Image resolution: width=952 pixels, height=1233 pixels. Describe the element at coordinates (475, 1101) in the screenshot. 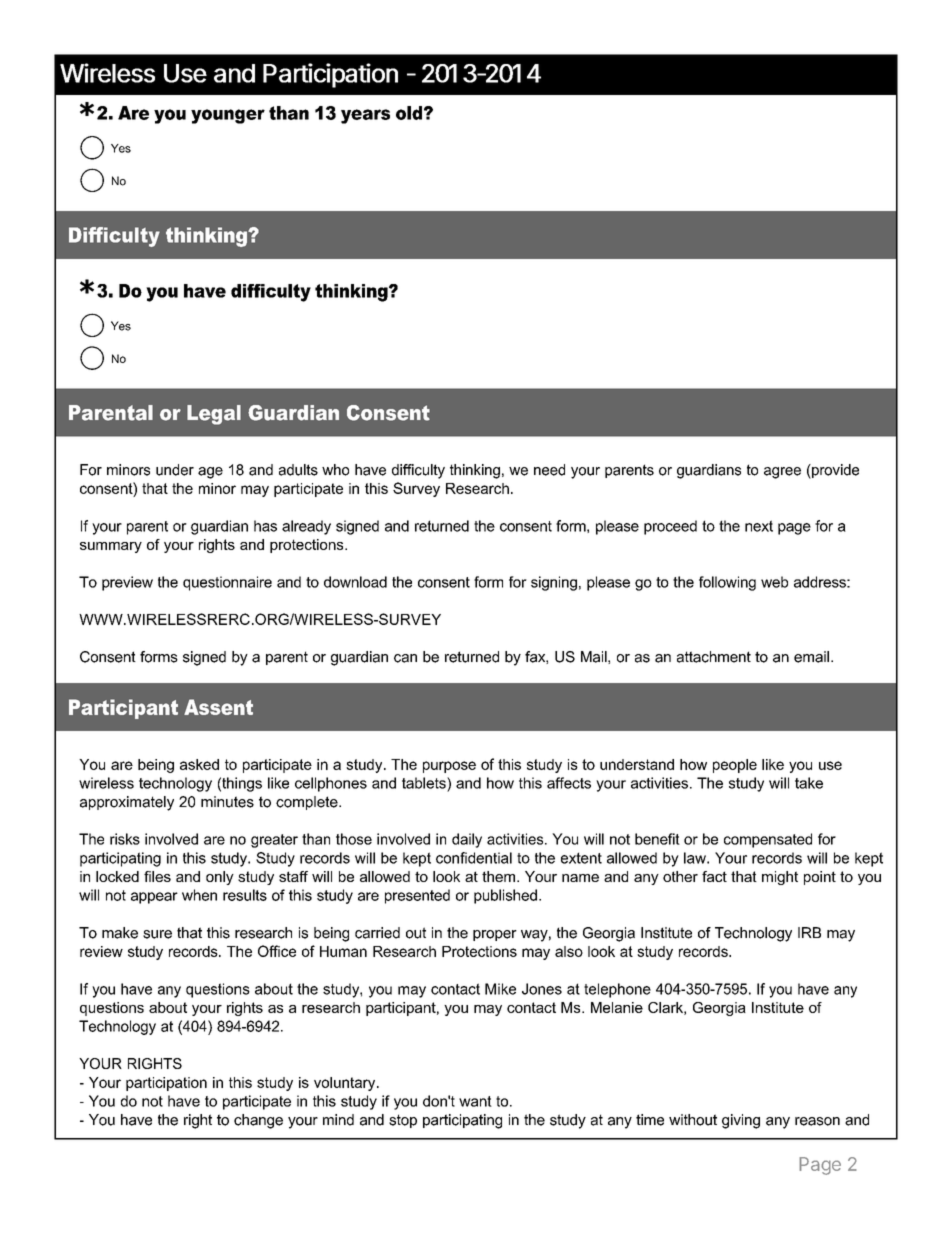

I see `want` at that location.
